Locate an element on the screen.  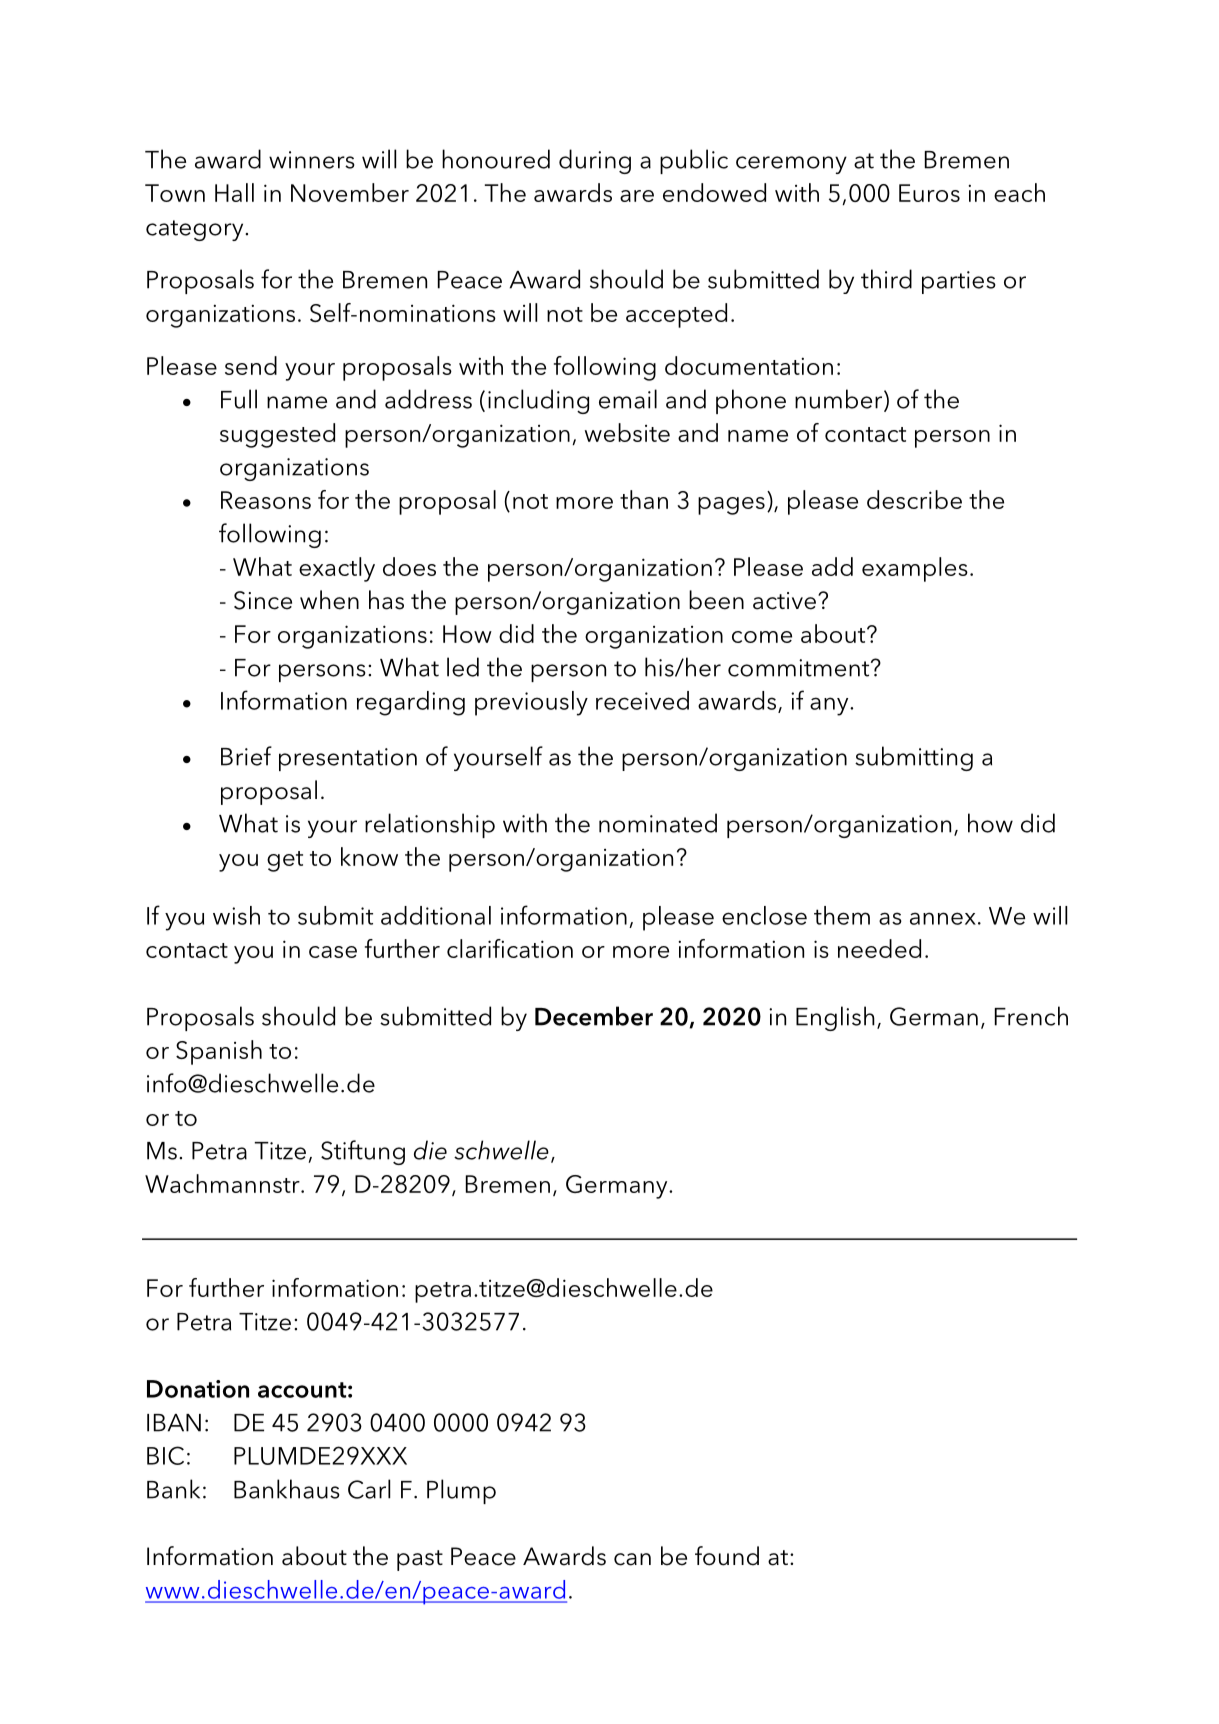
found is located at coordinates (727, 1556).
